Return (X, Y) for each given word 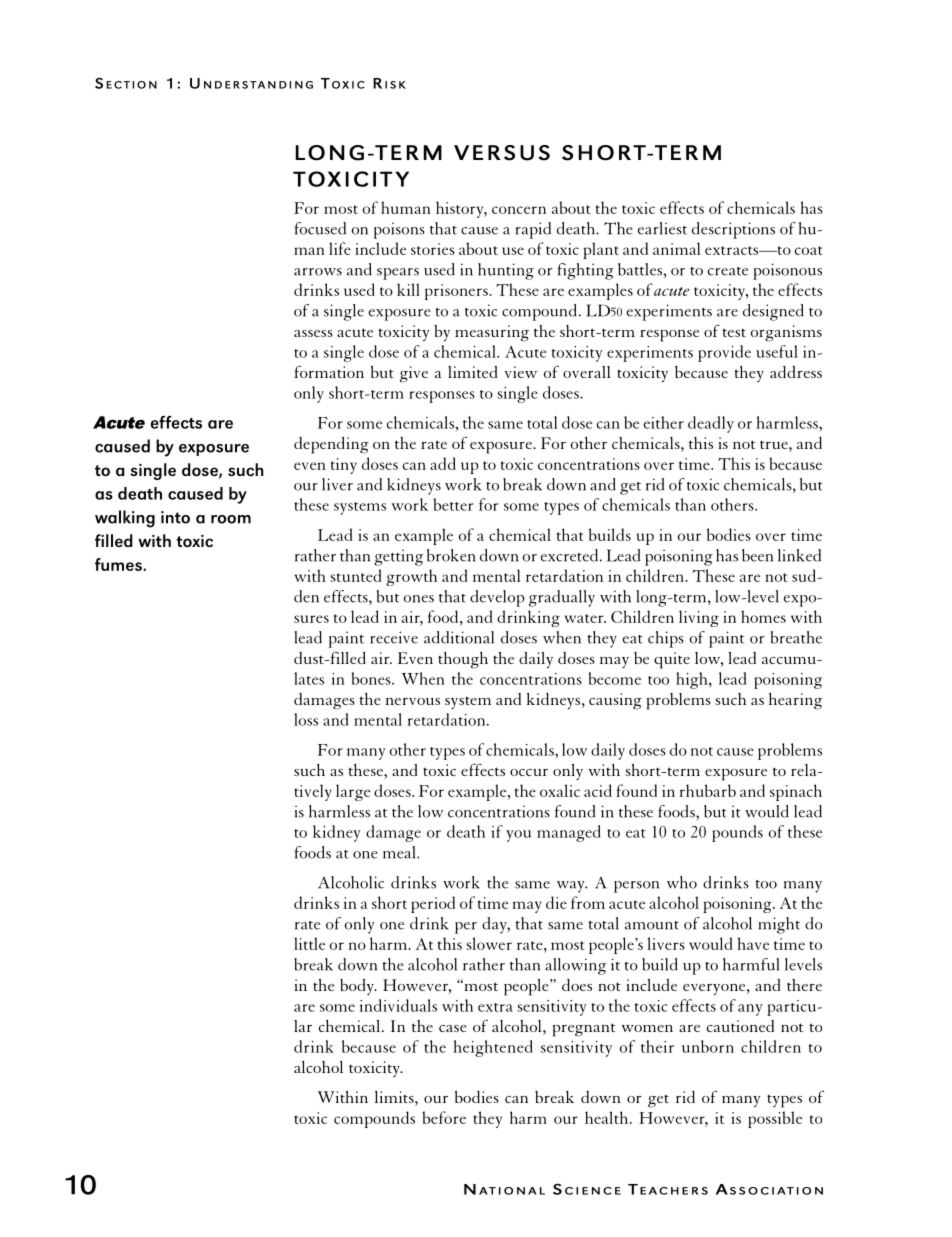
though (463, 660)
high (693, 680)
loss (306, 719)
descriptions (733, 230)
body (358, 987)
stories (433, 249)
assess (313, 333)
